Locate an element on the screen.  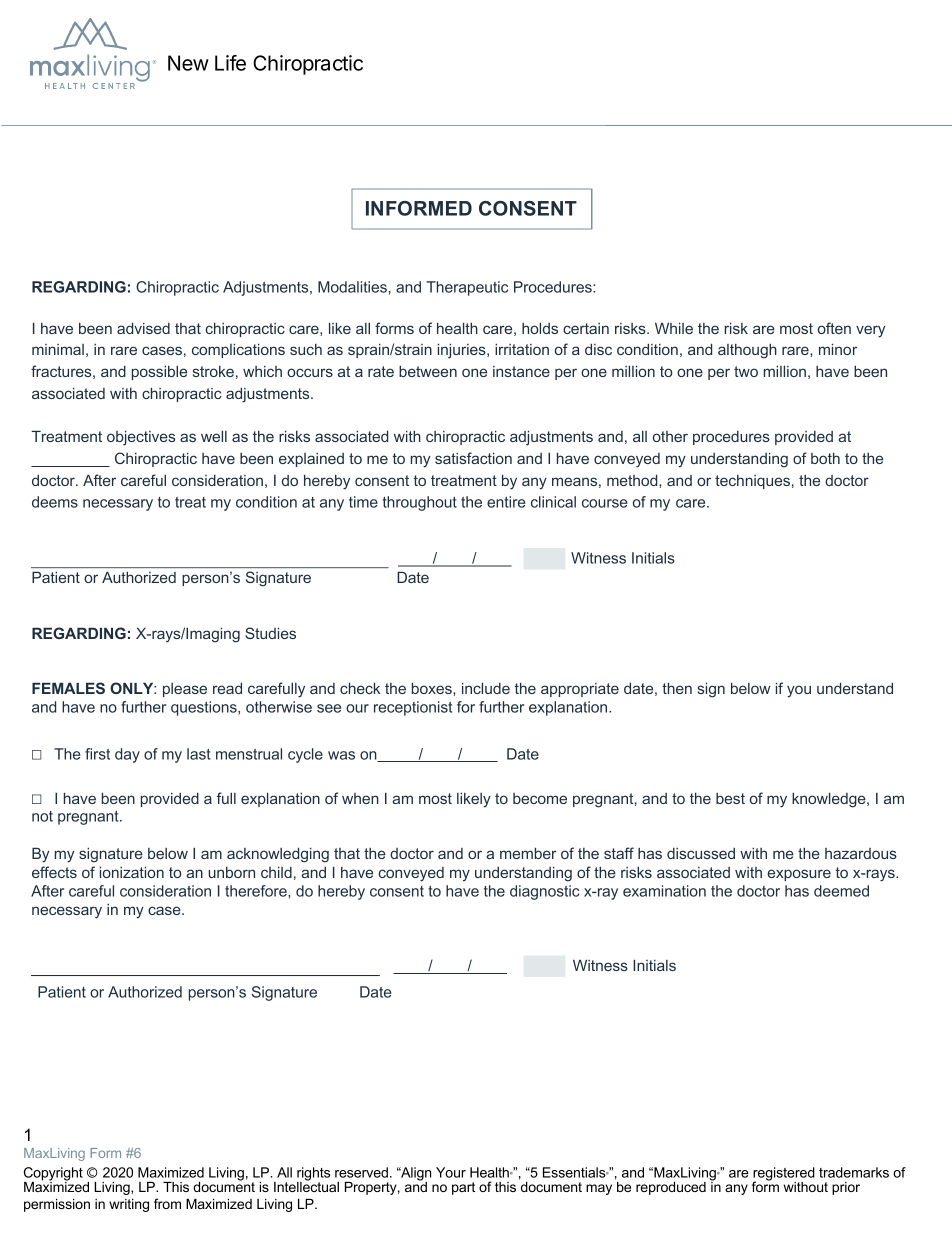
best is located at coordinates (730, 798).
